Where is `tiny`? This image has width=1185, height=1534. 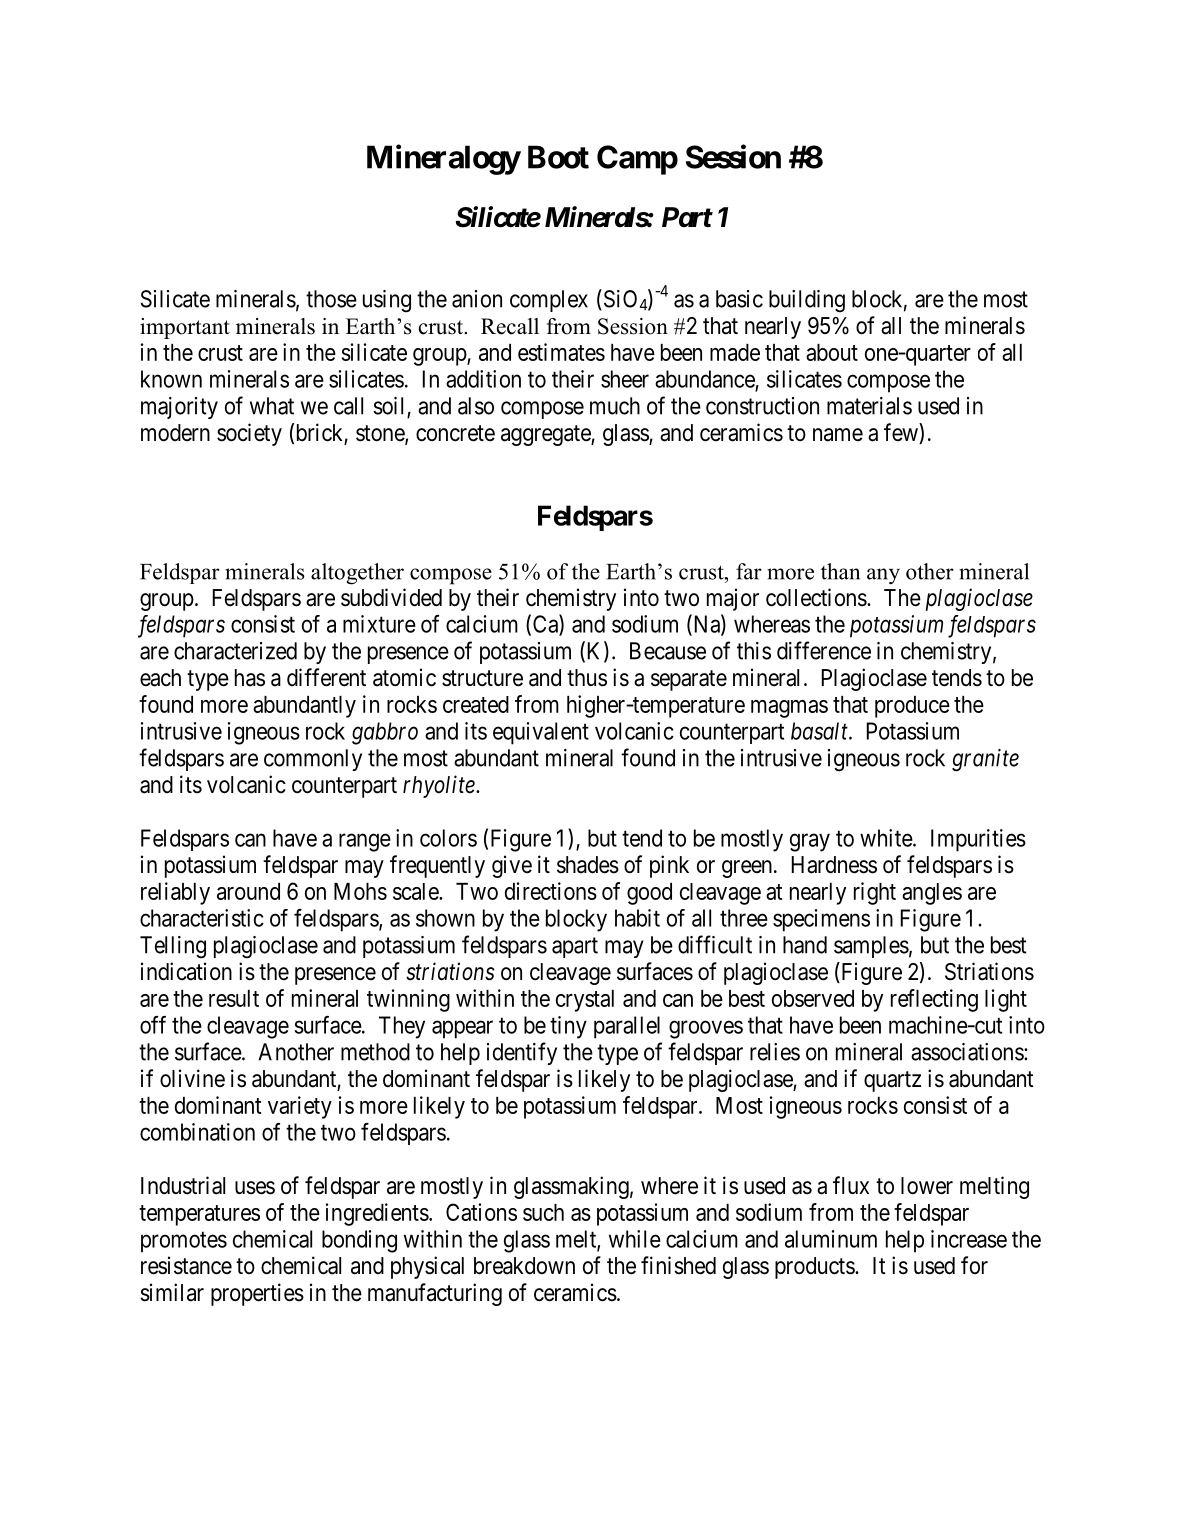
tiny is located at coordinates (568, 1027).
